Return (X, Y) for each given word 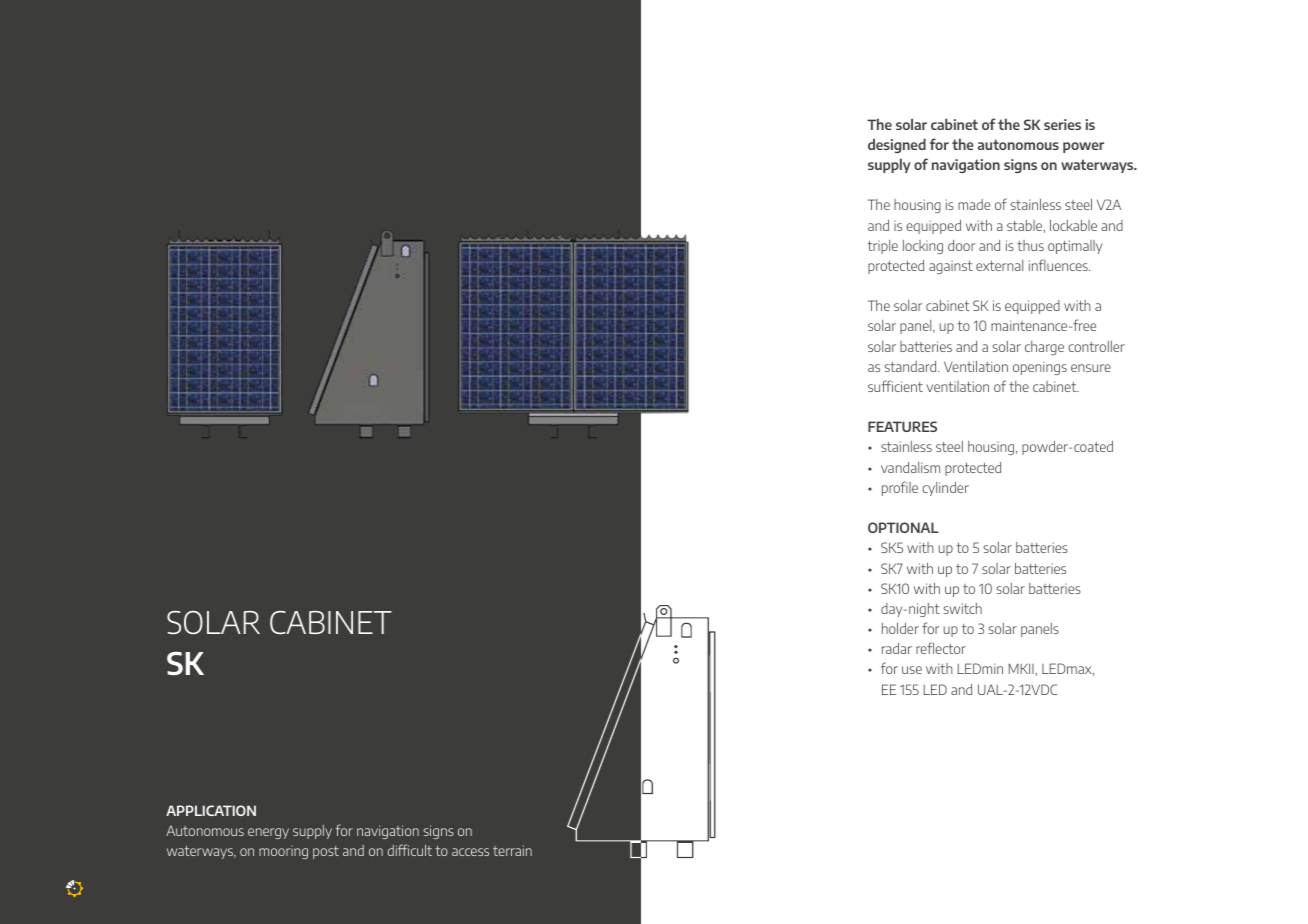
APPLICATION (211, 810)
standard (911, 366)
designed (897, 145)
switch (962, 608)
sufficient (895, 386)
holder (900, 628)
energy (268, 833)
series (1062, 124)
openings (1040, 368)
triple (883, 247)
